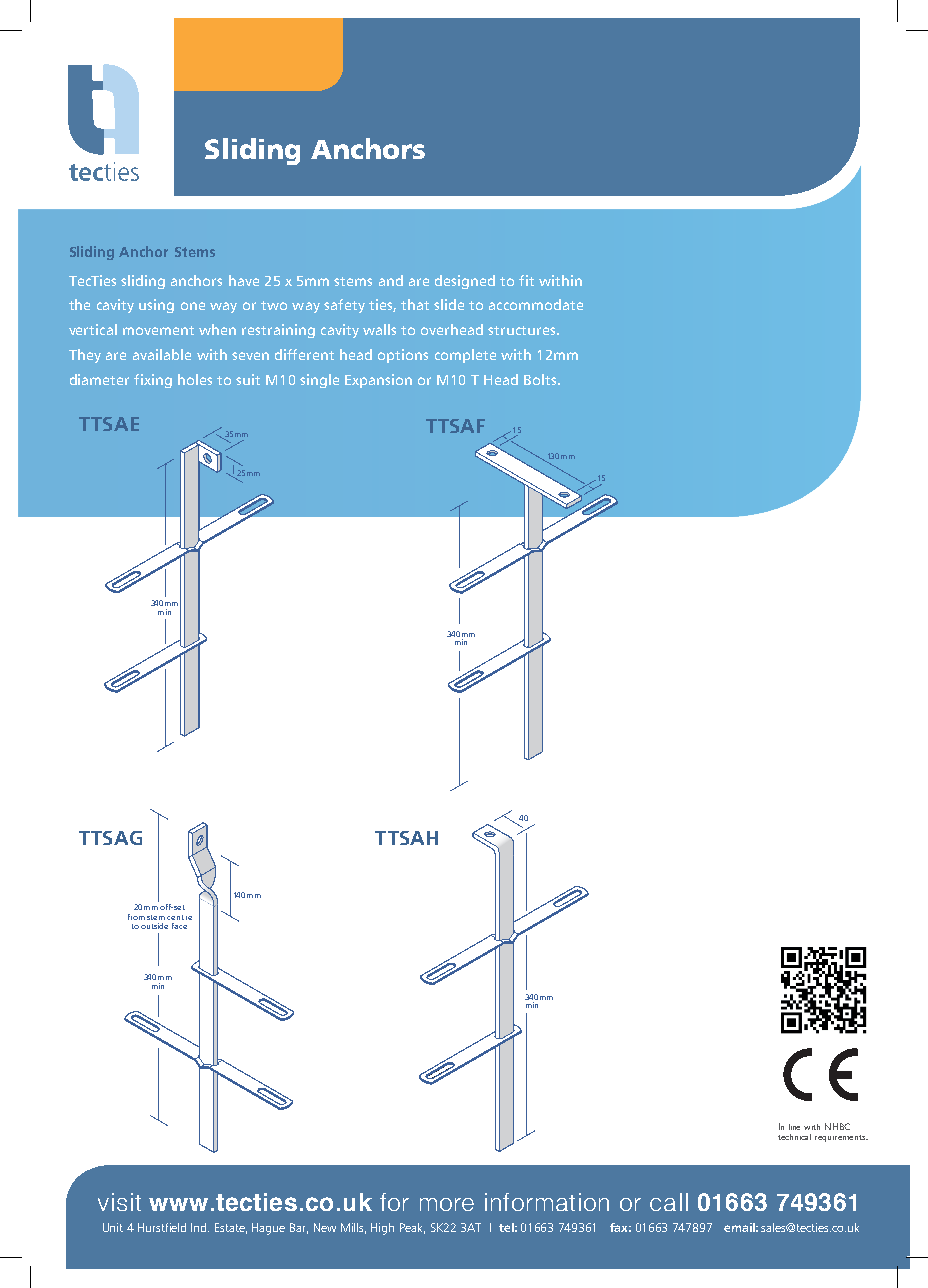 This screenshot has height=1288, width=928. What do you see at coordinates (193, 306) in the screenshot?
I see `one` at bounding box center [193, 306].
